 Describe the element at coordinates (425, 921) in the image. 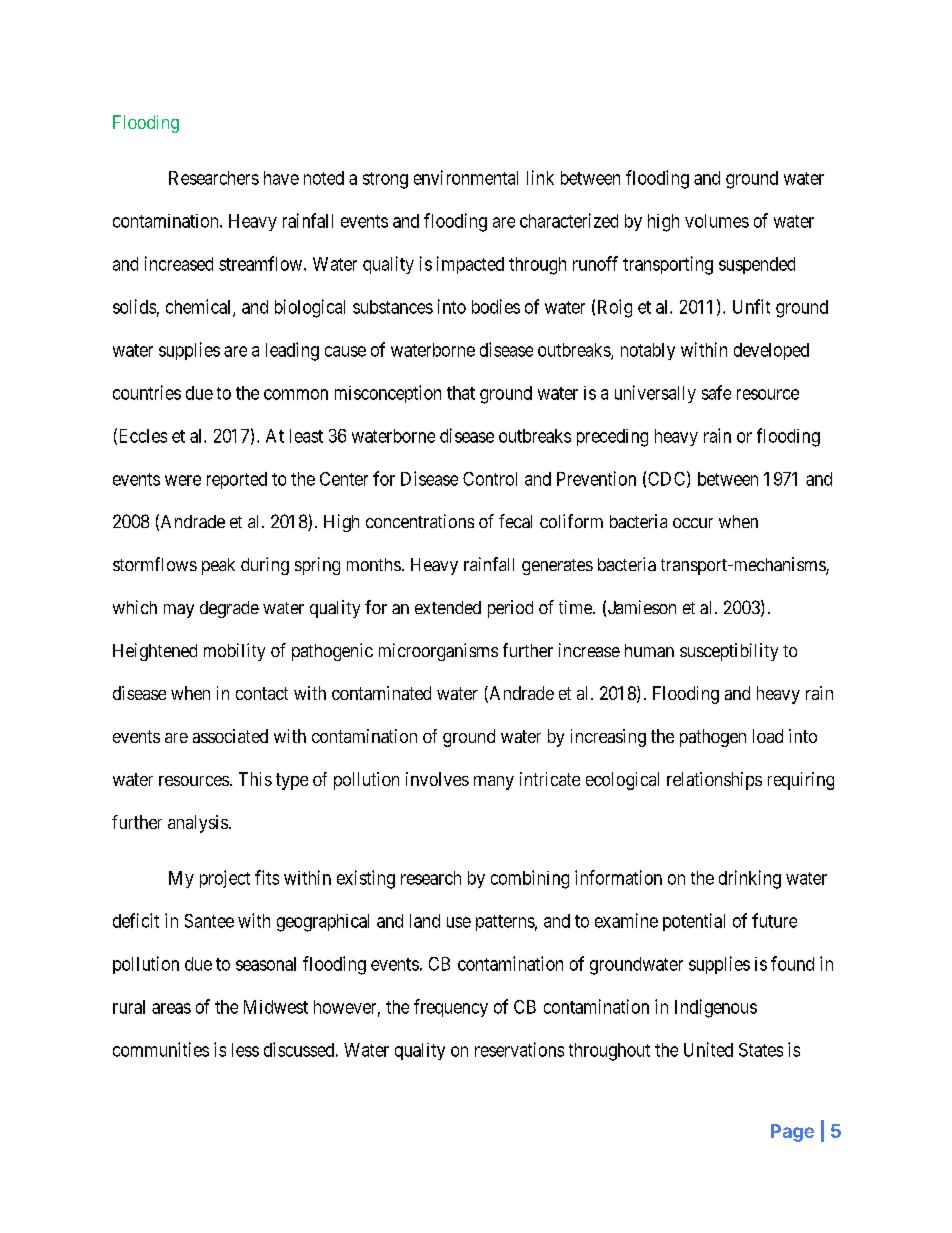

I see `land` at that location.
